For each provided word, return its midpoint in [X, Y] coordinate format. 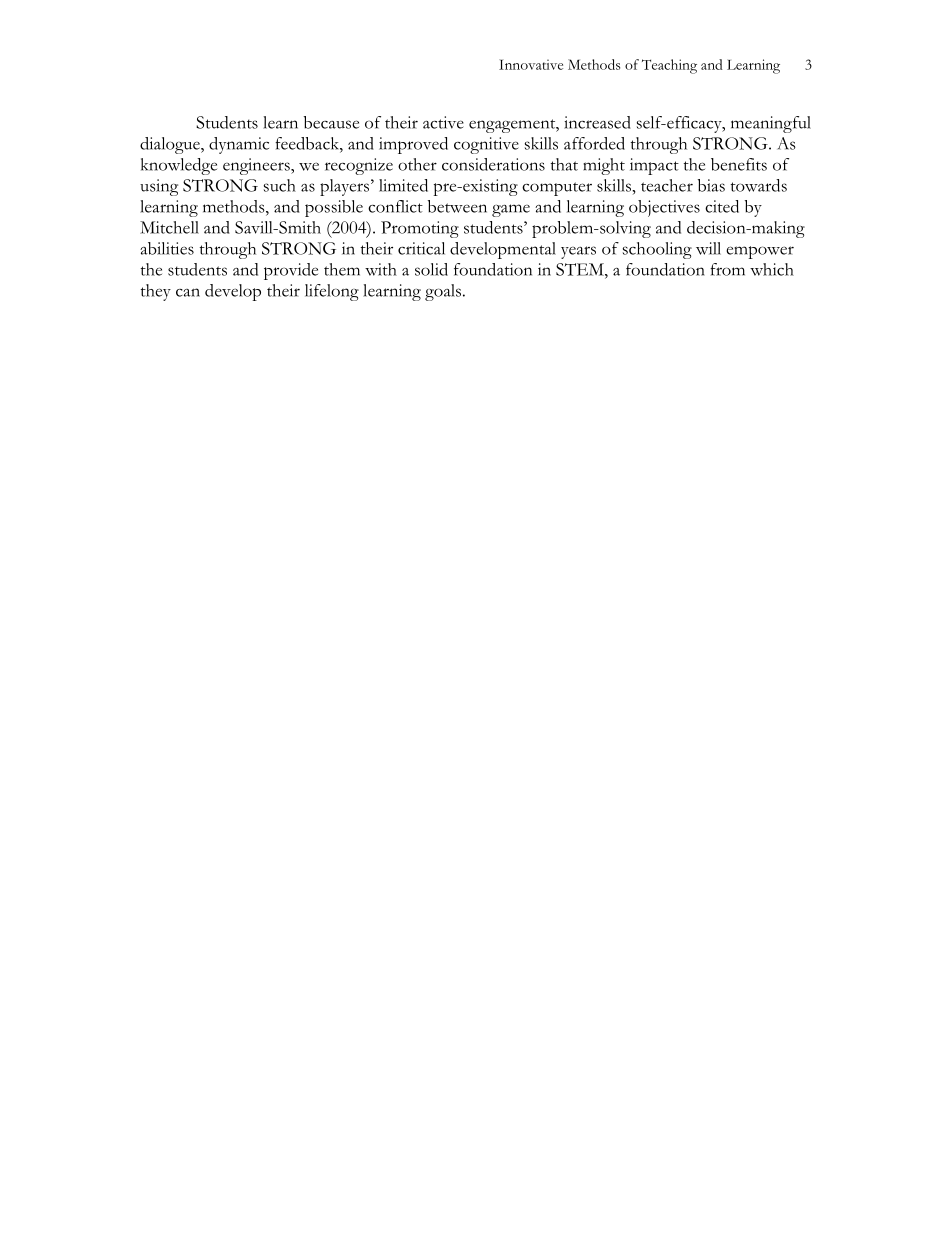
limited [403, 185]
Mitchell [169, 227]
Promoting [420, 229]
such [280, 185]
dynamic [239, 145]
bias [711, 185]
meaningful [771, 124]
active [443, 122]
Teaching [669, 66]
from [727, 269]
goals [444, 292]
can [188, 292]
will [708, 248]
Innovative [531, 64]
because [331, 122]
